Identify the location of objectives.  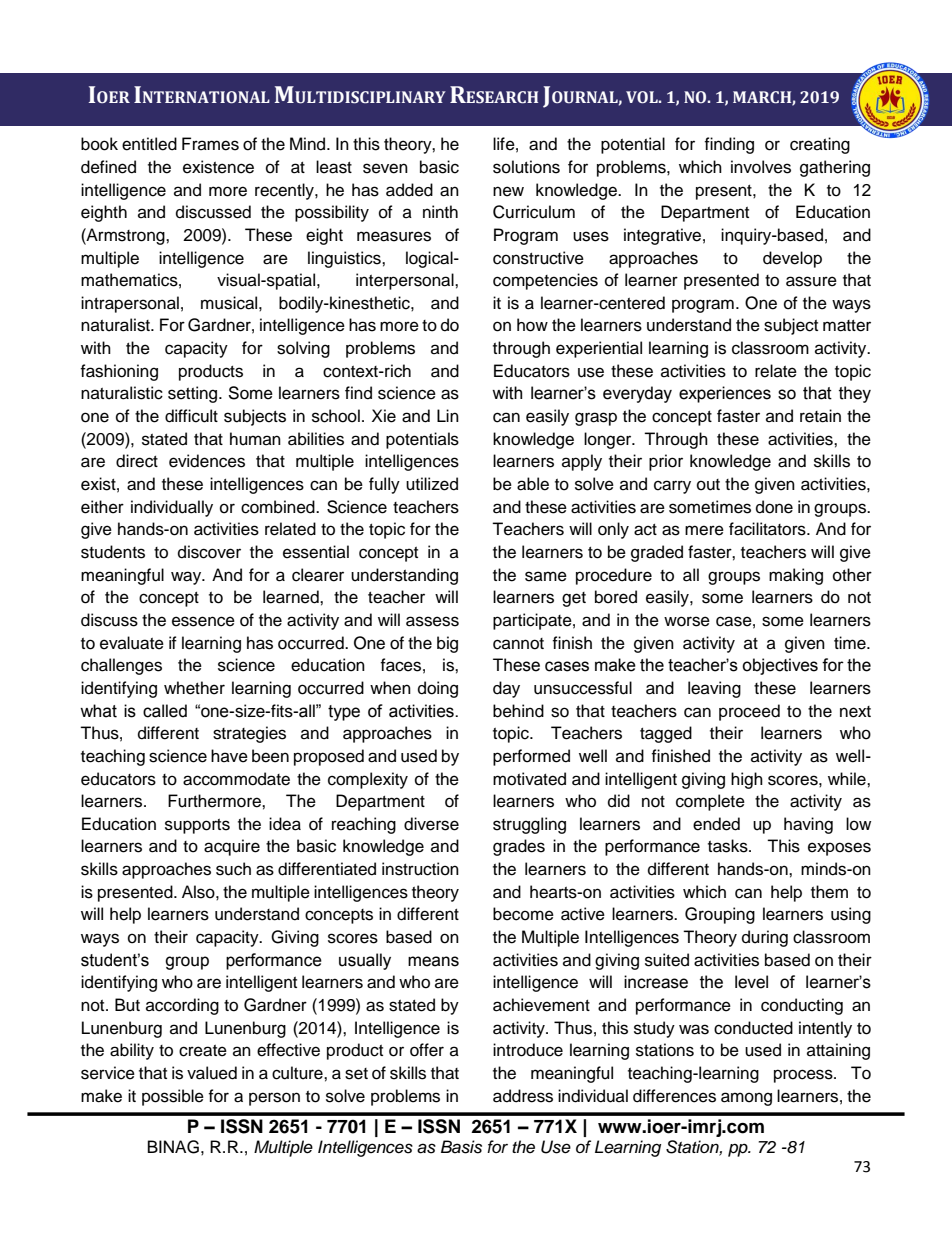
(780, 666).
